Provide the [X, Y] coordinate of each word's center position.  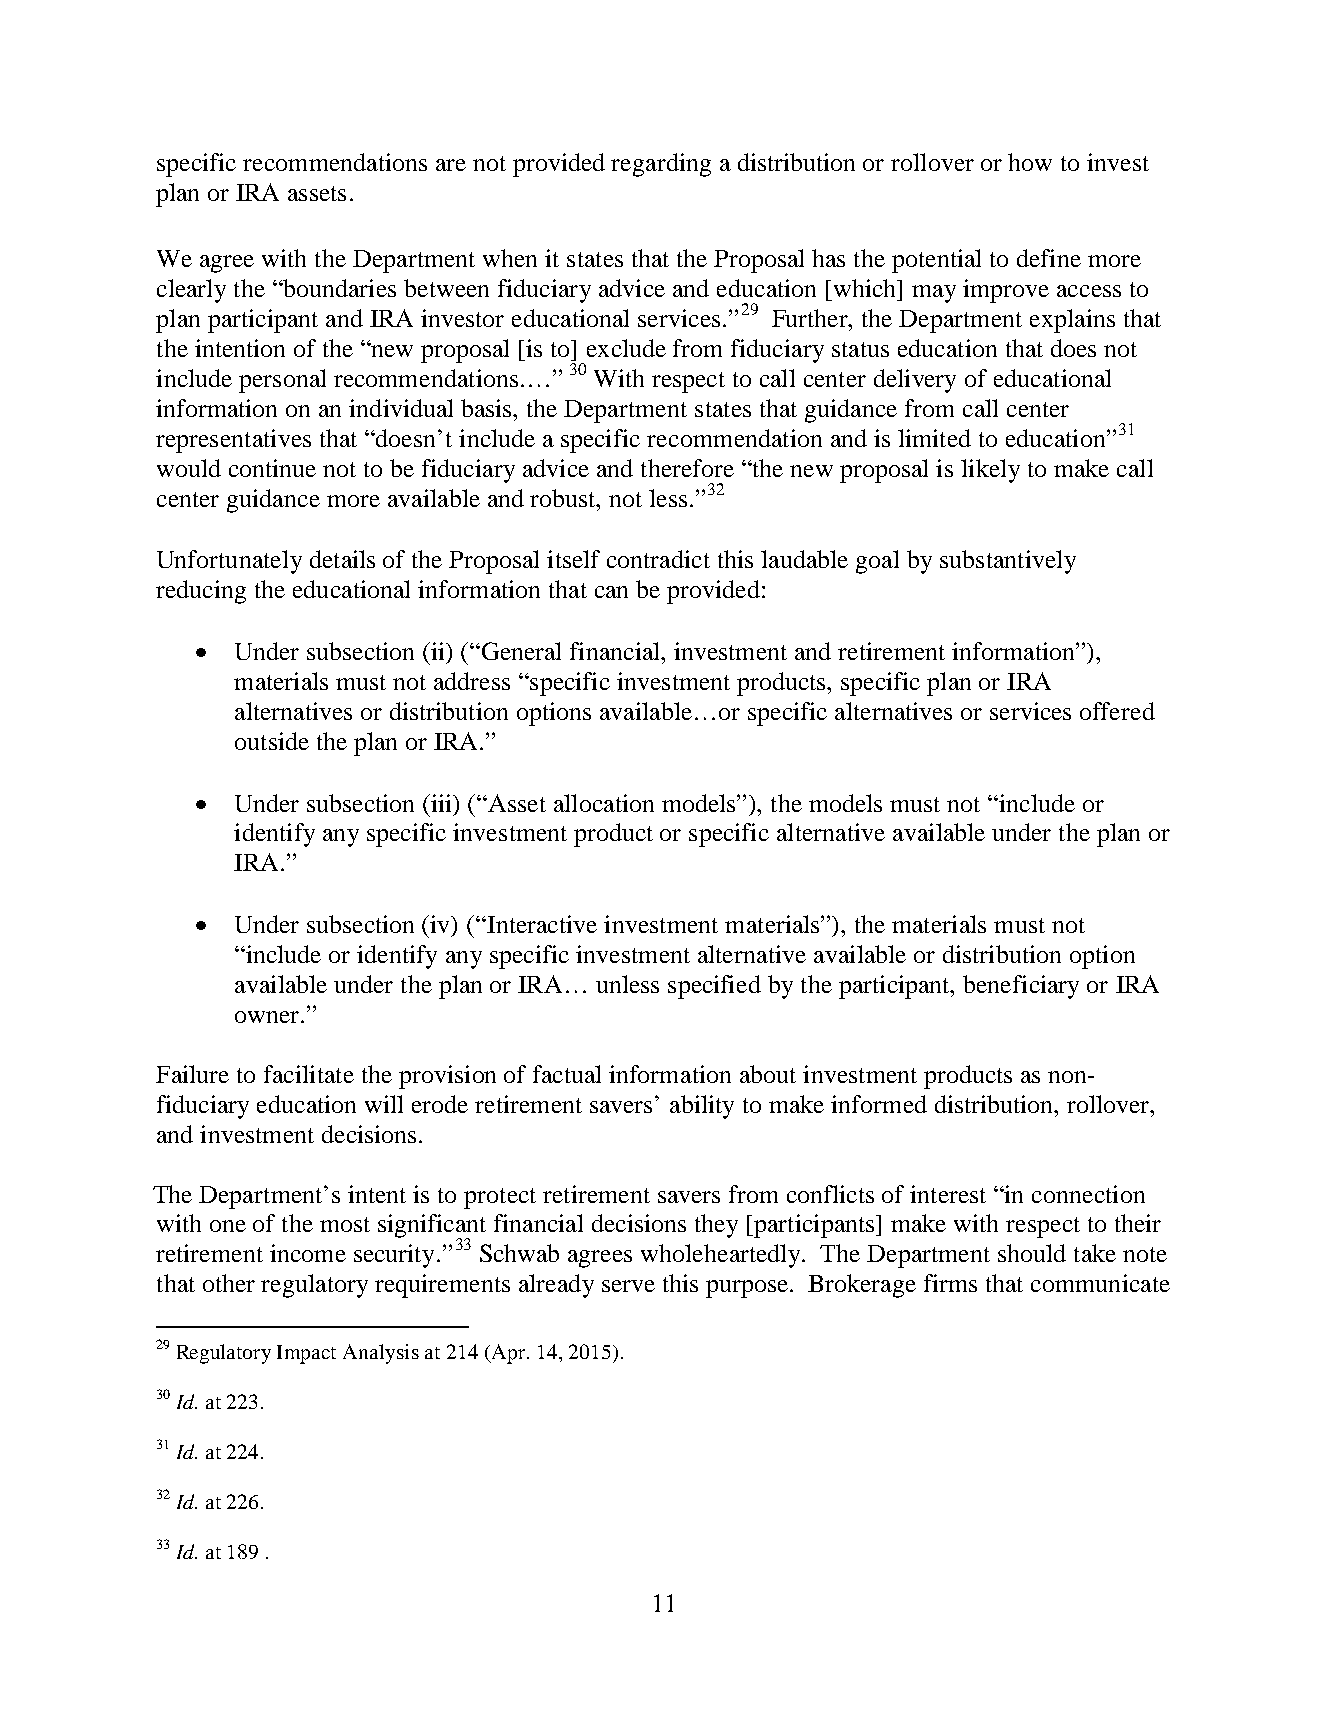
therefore [687, 468]
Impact [306, 1354]
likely [990, 471]
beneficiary [1021, 987]
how [1030, 162]
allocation [604, 803]
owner [268, 1017]
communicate [1100, 1283]
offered [1117, 711]
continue [272, 468]
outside [272, 741]
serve [628, 1286]
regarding [661, 165]
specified [714, 987]
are [451, 165]
